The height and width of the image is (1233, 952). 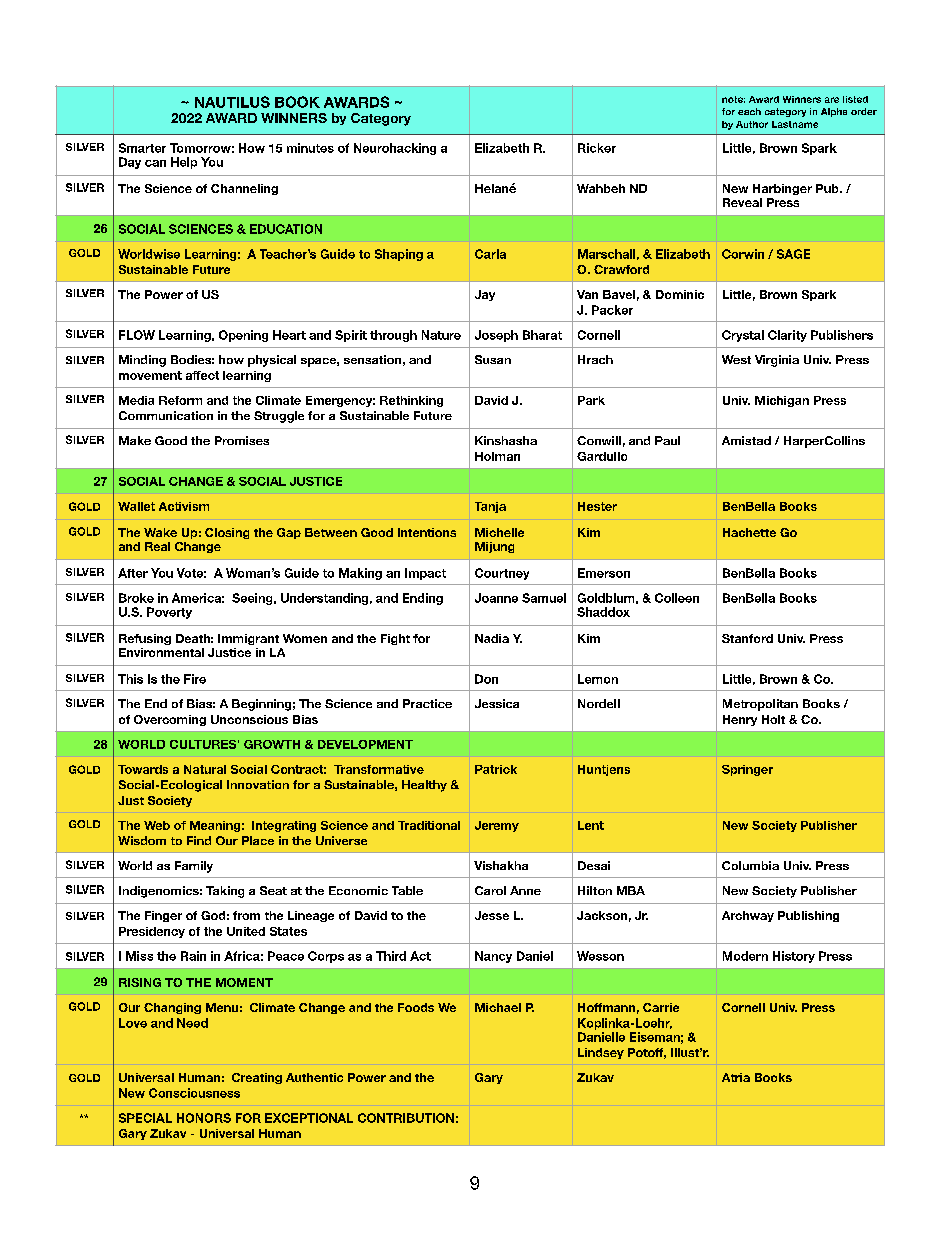 I want to click on Atria, so click(x=736, y=1077).
